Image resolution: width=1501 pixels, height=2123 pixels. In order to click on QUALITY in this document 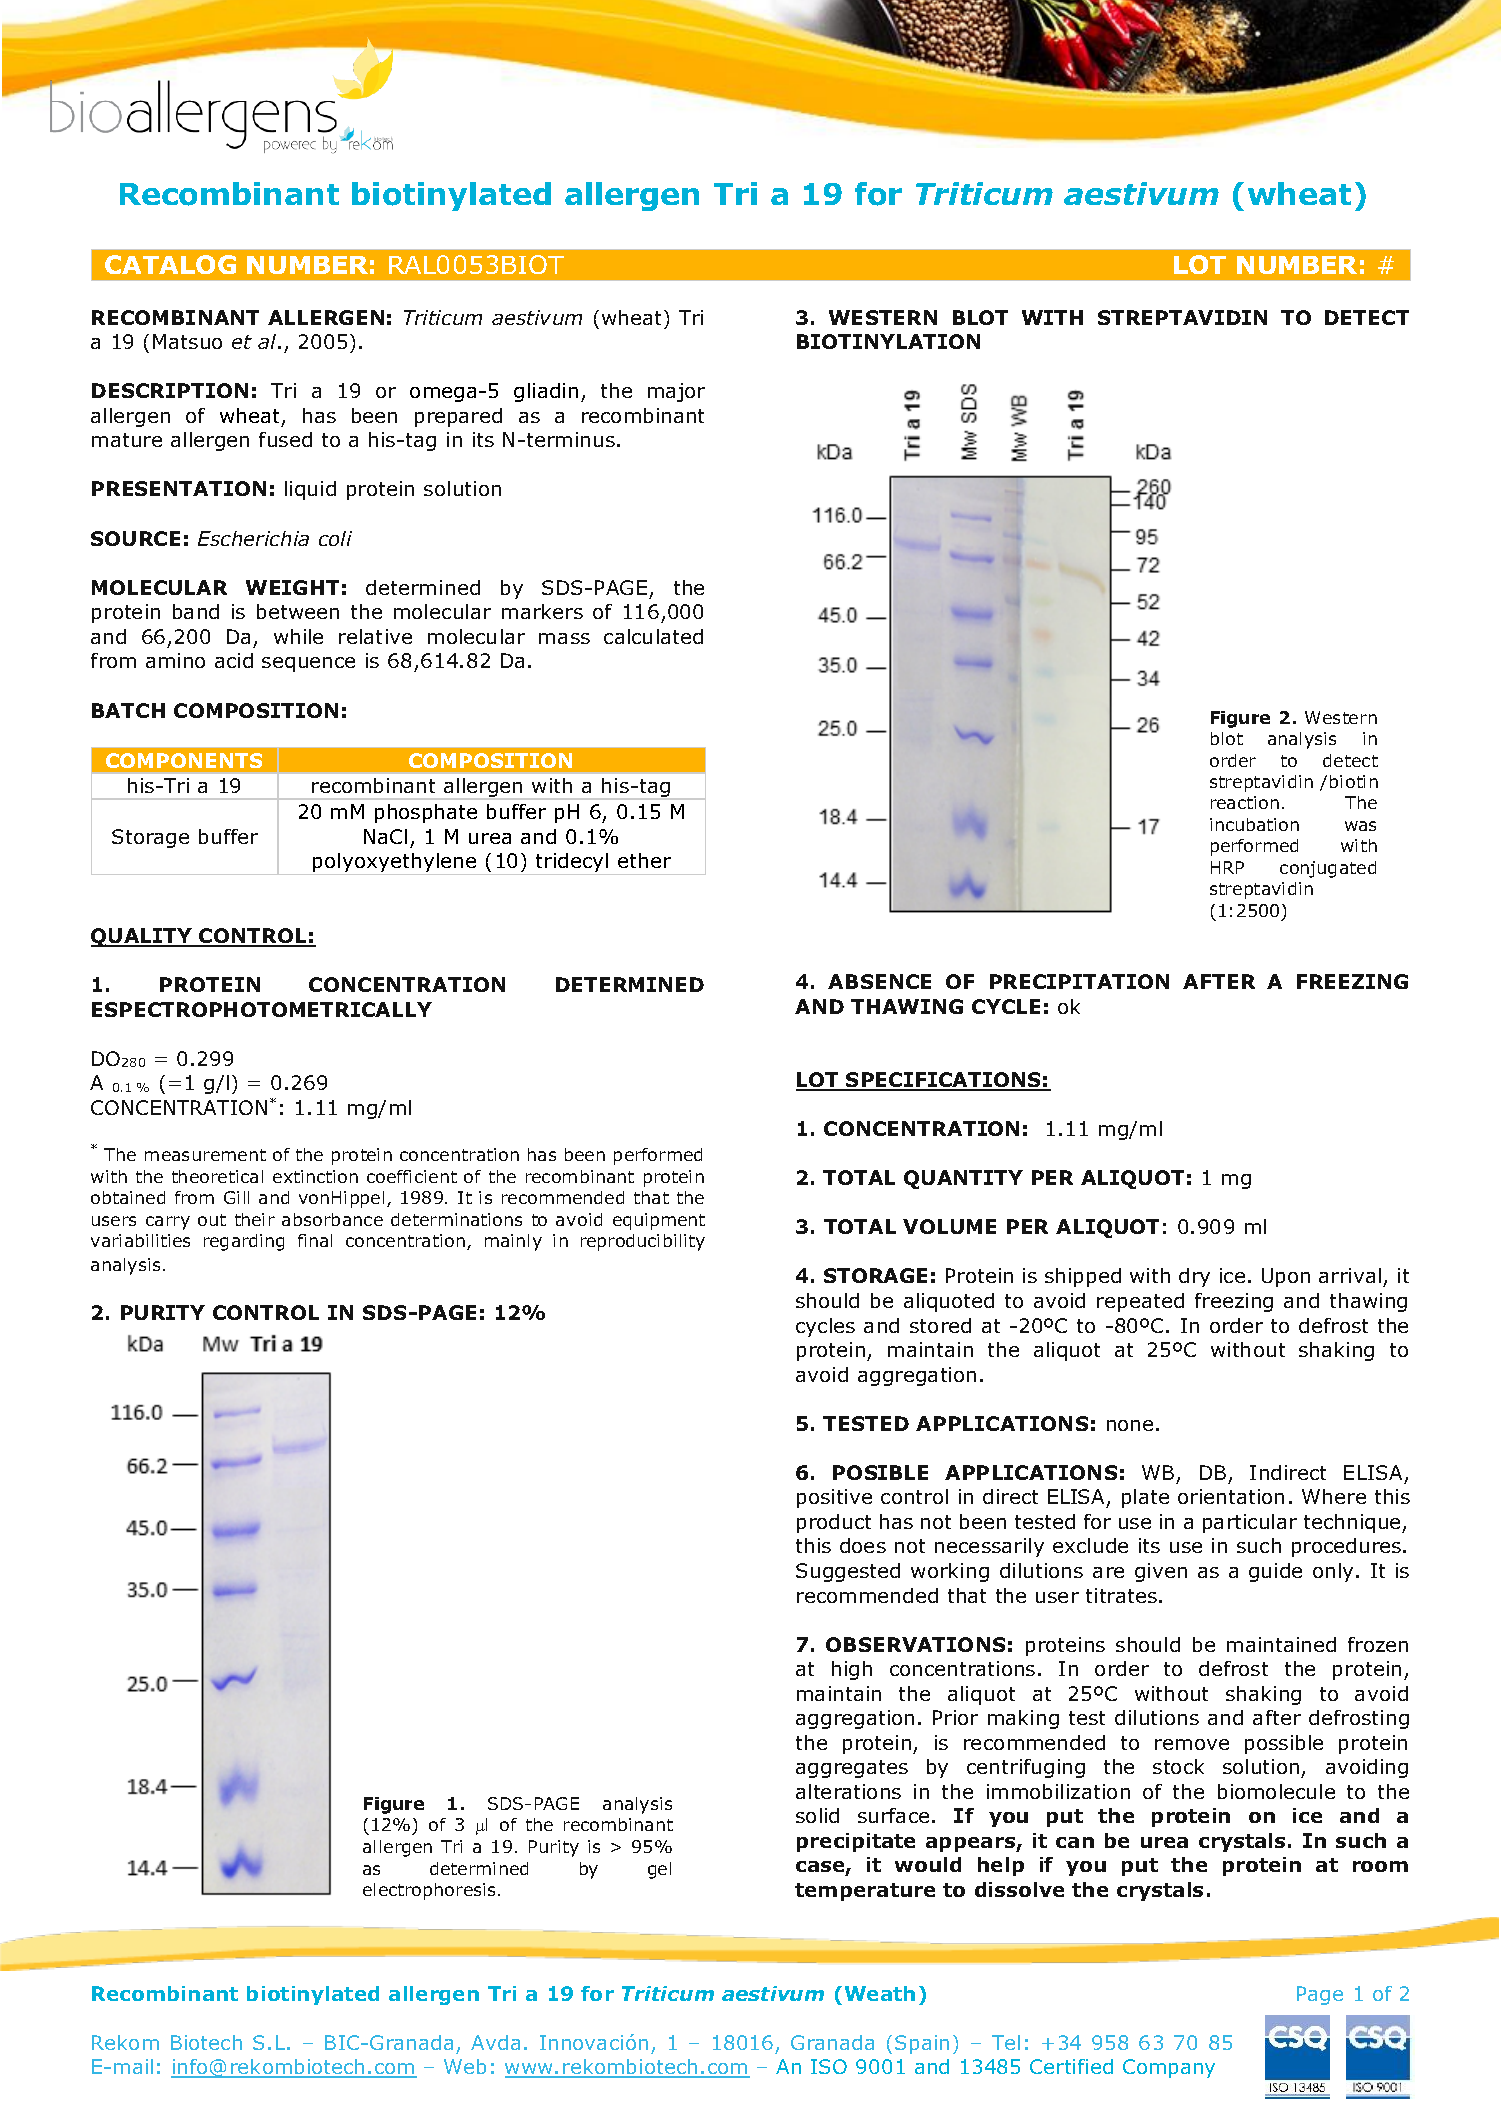, I will do `click(142, 937)`.
